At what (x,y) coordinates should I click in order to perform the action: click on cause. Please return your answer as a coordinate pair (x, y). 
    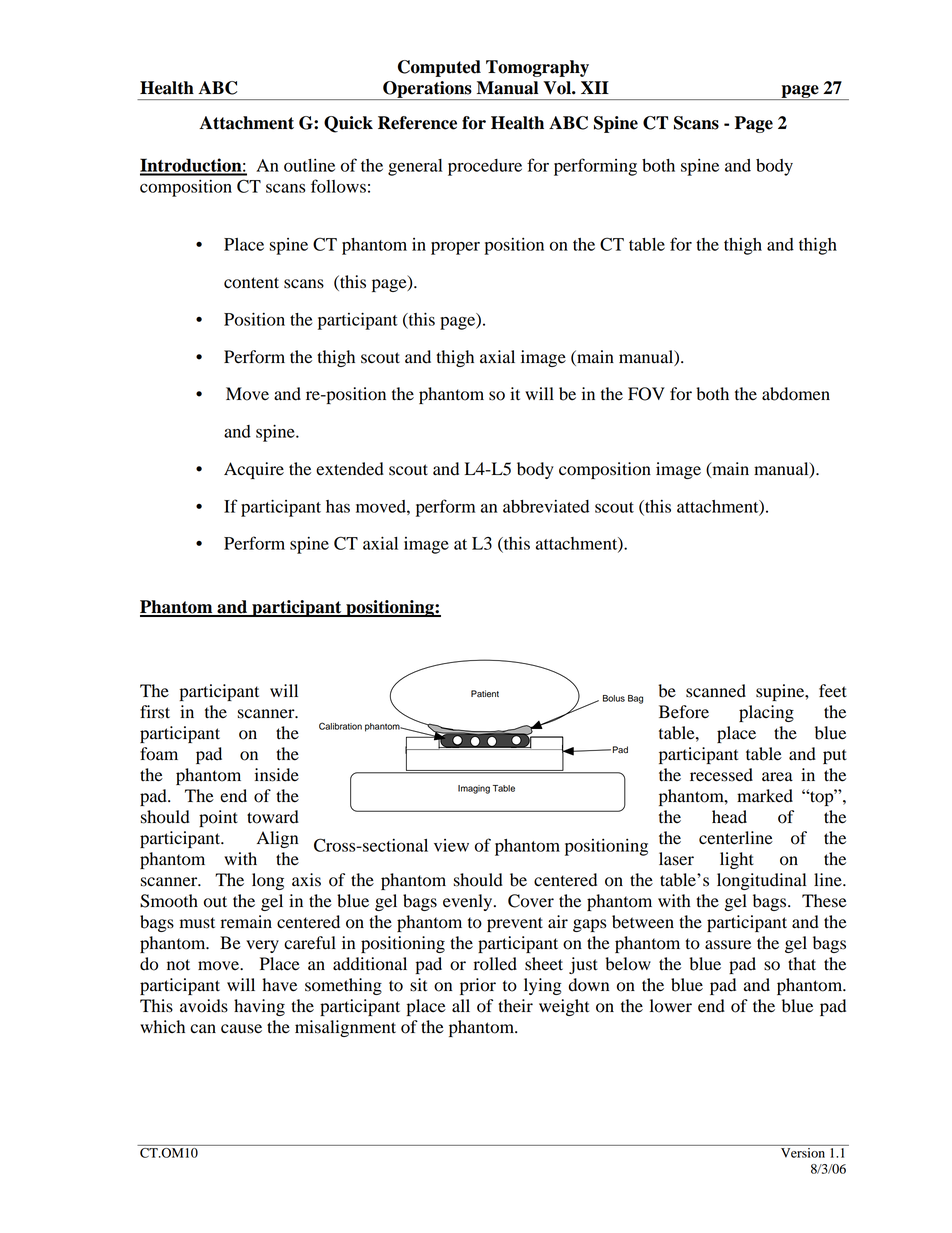
    Looking at the image, I should click on (241, 1029).
